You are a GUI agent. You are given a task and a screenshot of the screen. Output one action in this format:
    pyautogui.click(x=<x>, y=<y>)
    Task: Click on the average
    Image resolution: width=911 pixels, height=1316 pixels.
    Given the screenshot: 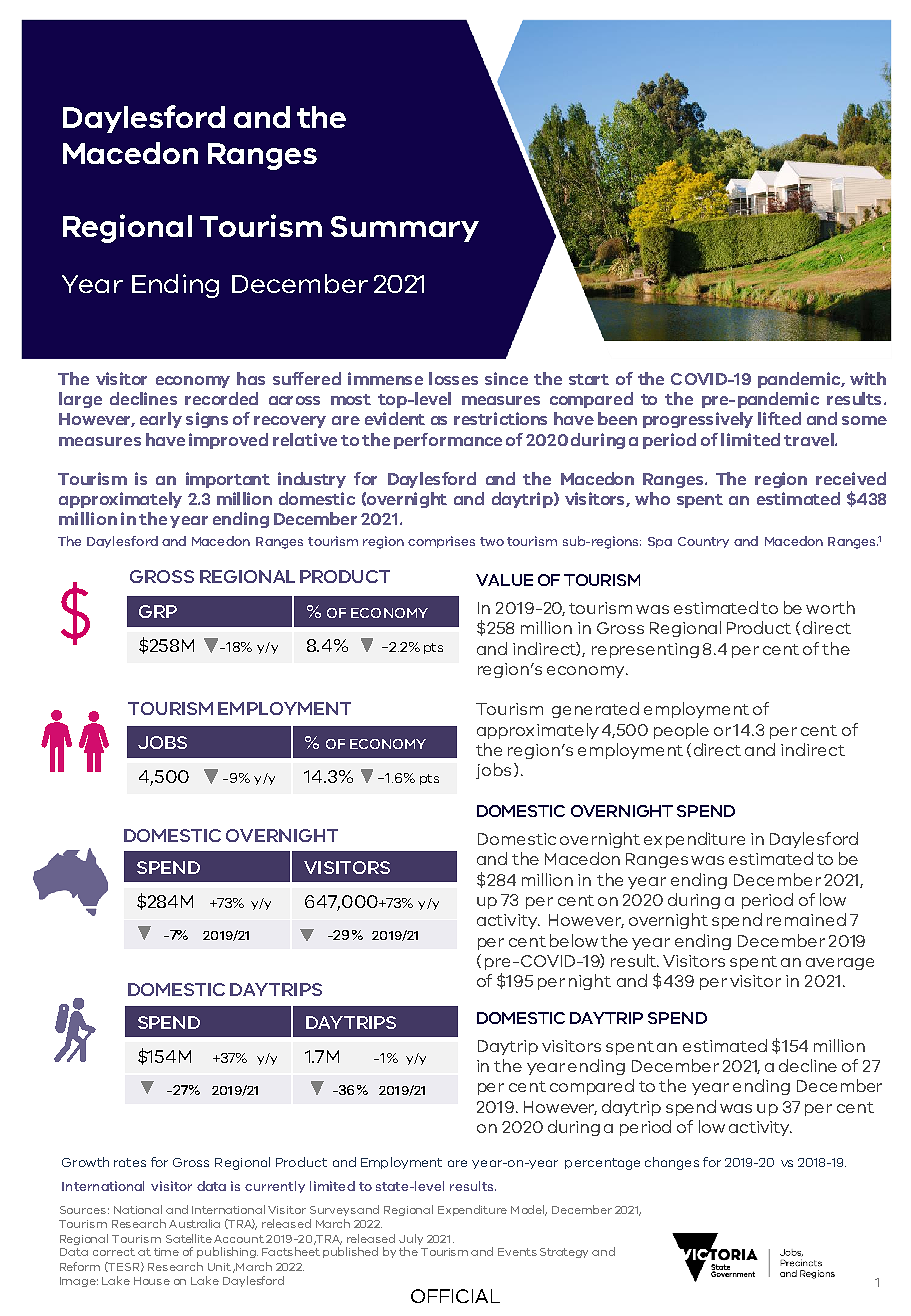 What is the action you would take?
    pyautogui.click(x=840, y=964)
